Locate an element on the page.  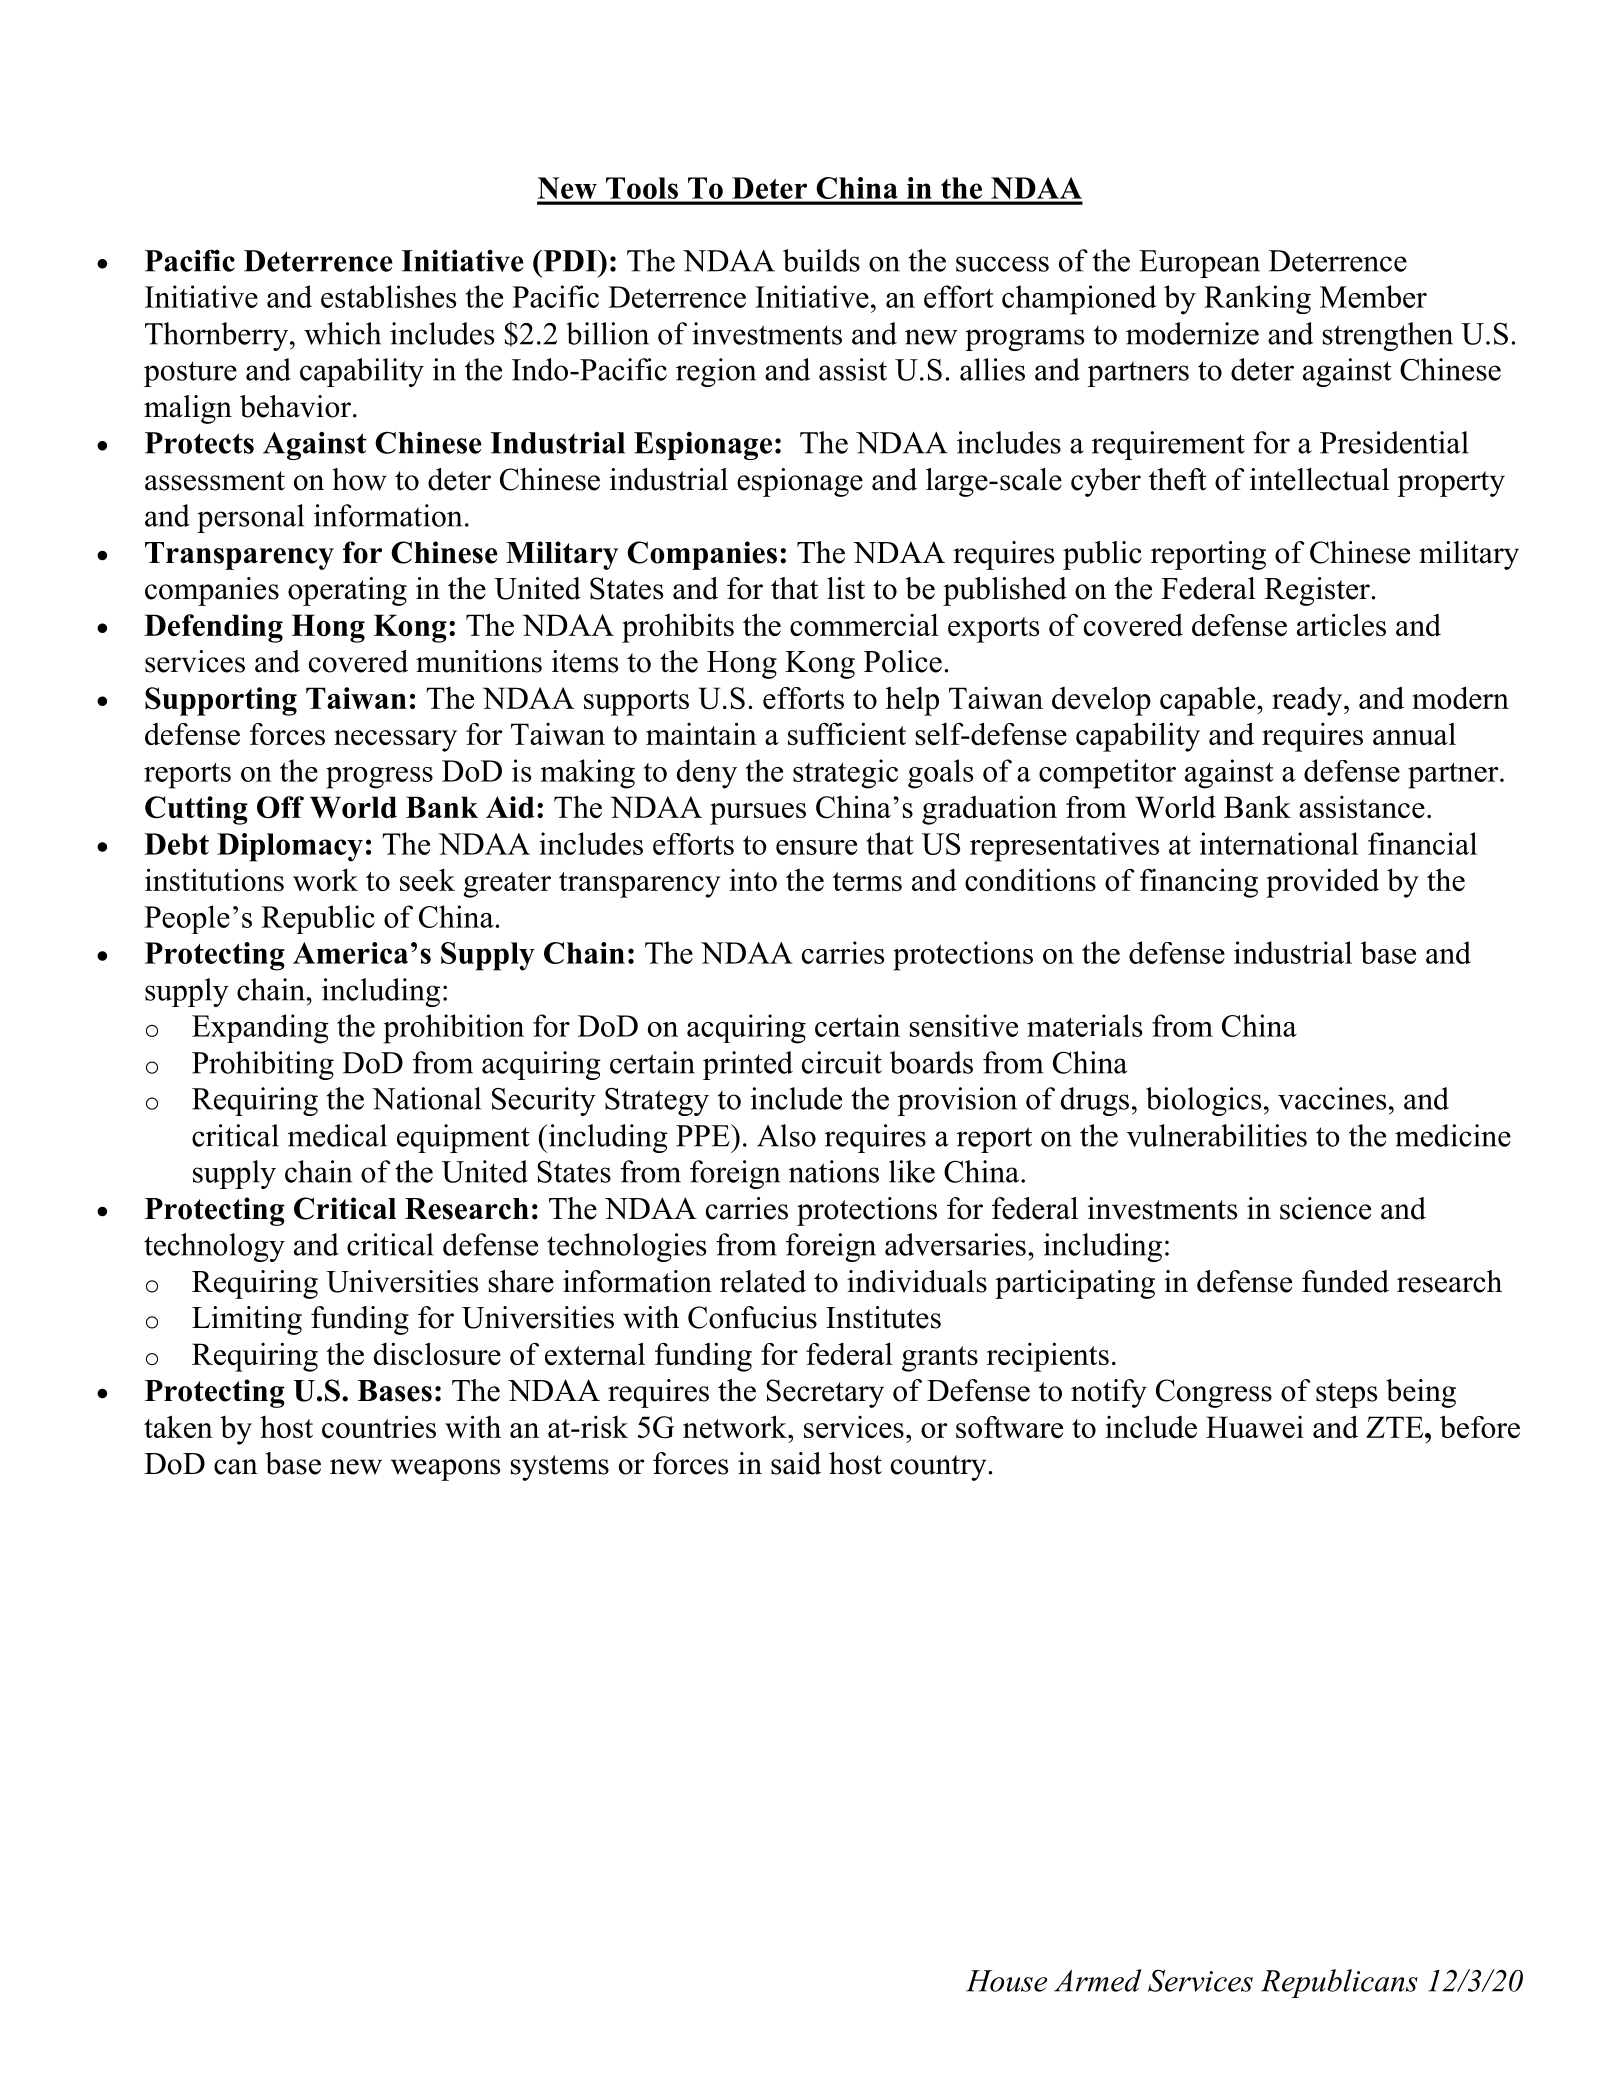
funded is located at coordinates (1345, 1281).
